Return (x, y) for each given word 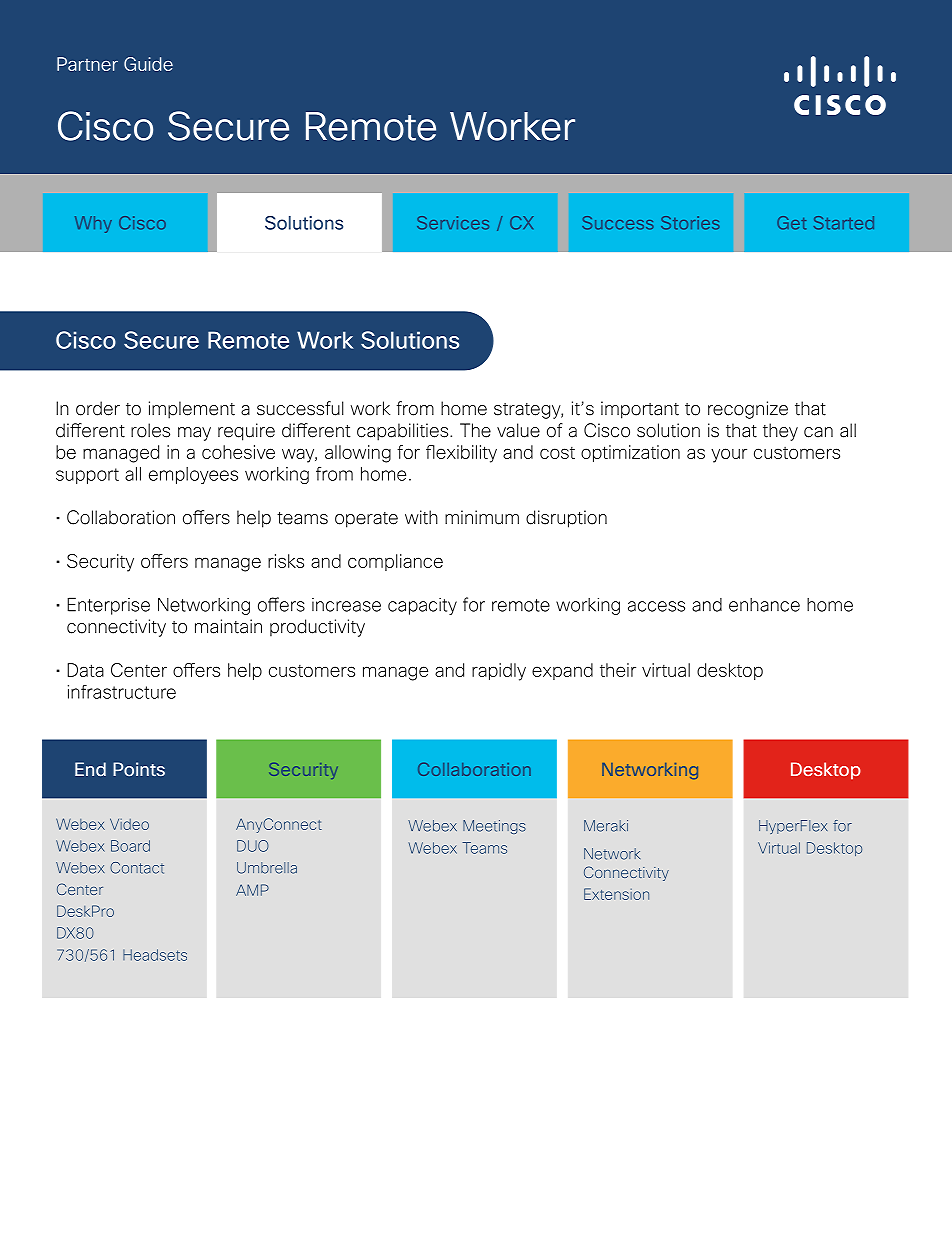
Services (453, 223)
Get (791, 223)
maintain (228, 626)
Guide (148, 64)
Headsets (155, 955)
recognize (748, 410)
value (518, 430)
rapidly (499, 672)
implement (192, 410)
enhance (764, 605)
